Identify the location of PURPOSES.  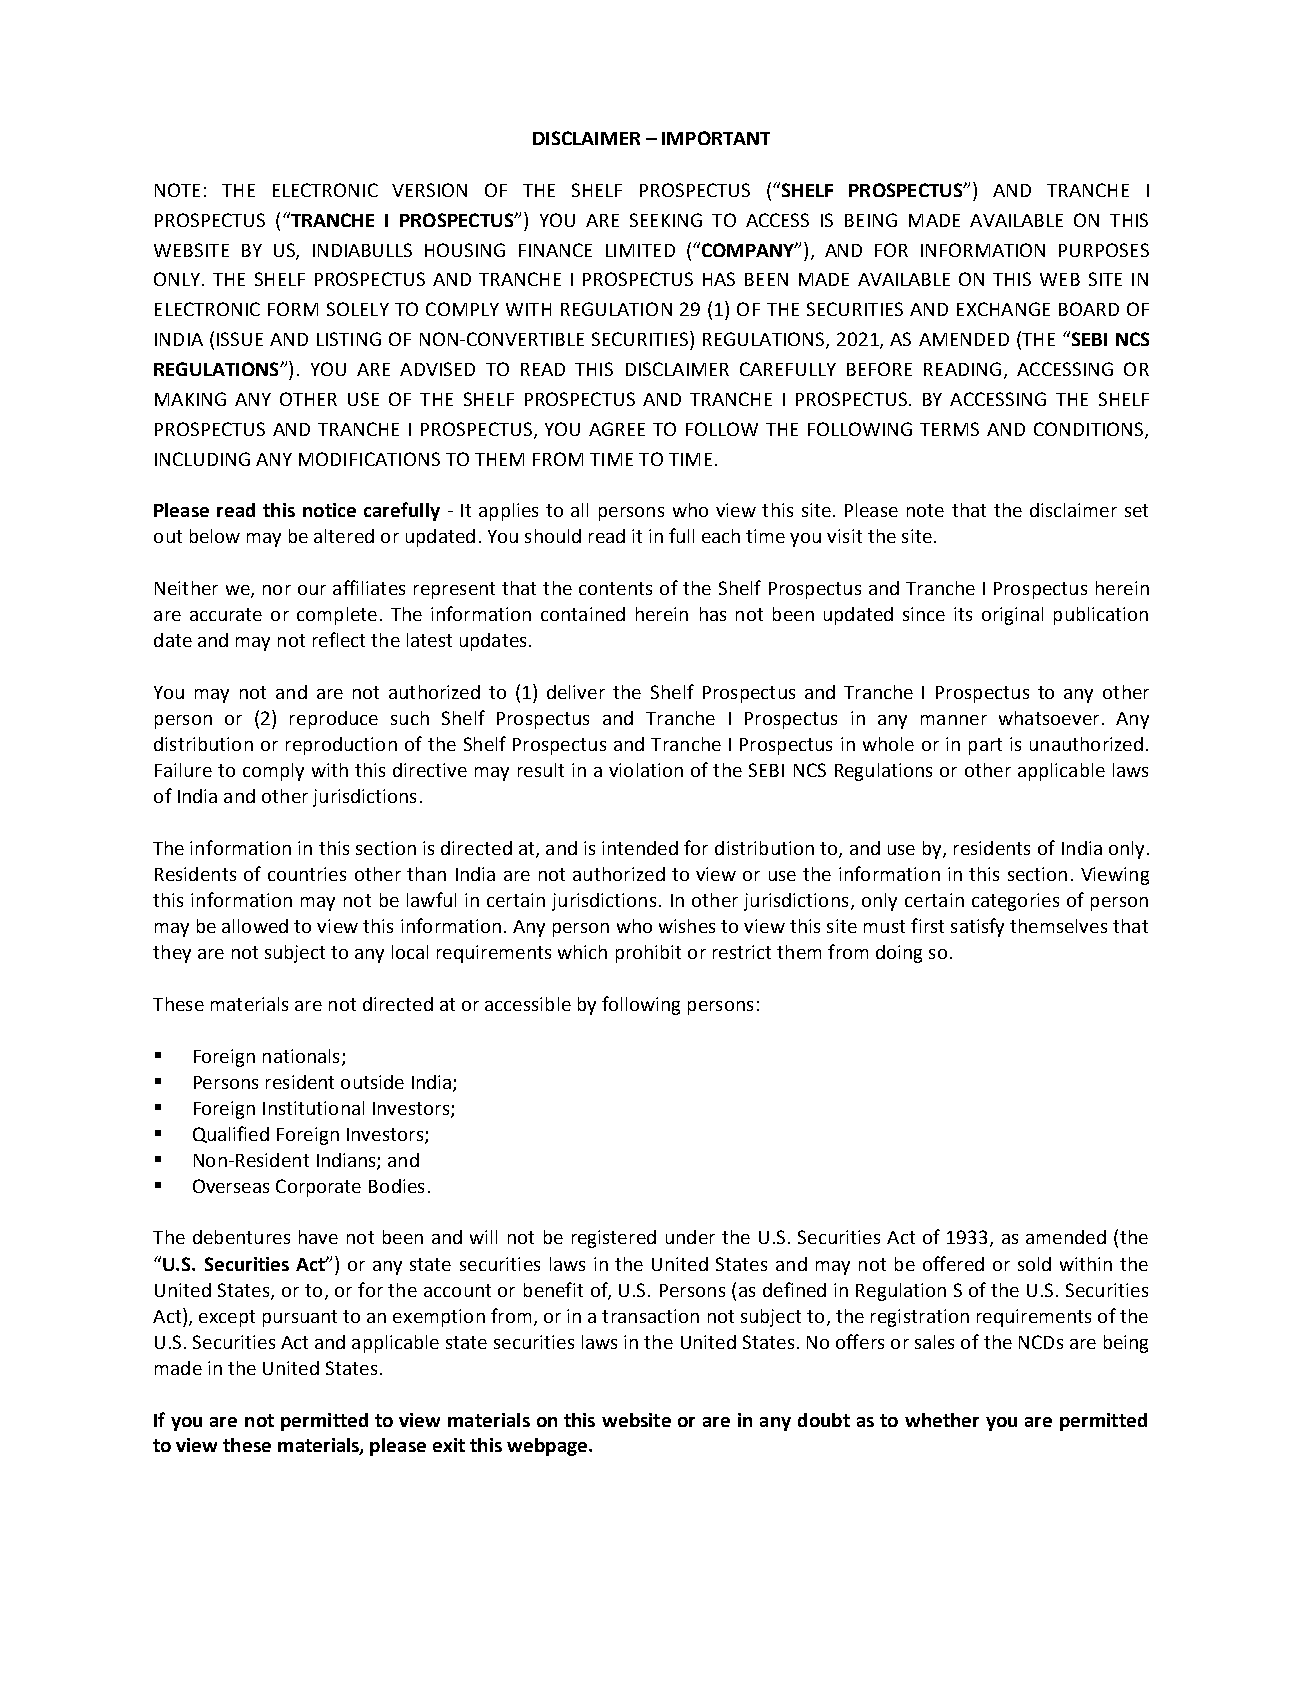
(1104, 250).
